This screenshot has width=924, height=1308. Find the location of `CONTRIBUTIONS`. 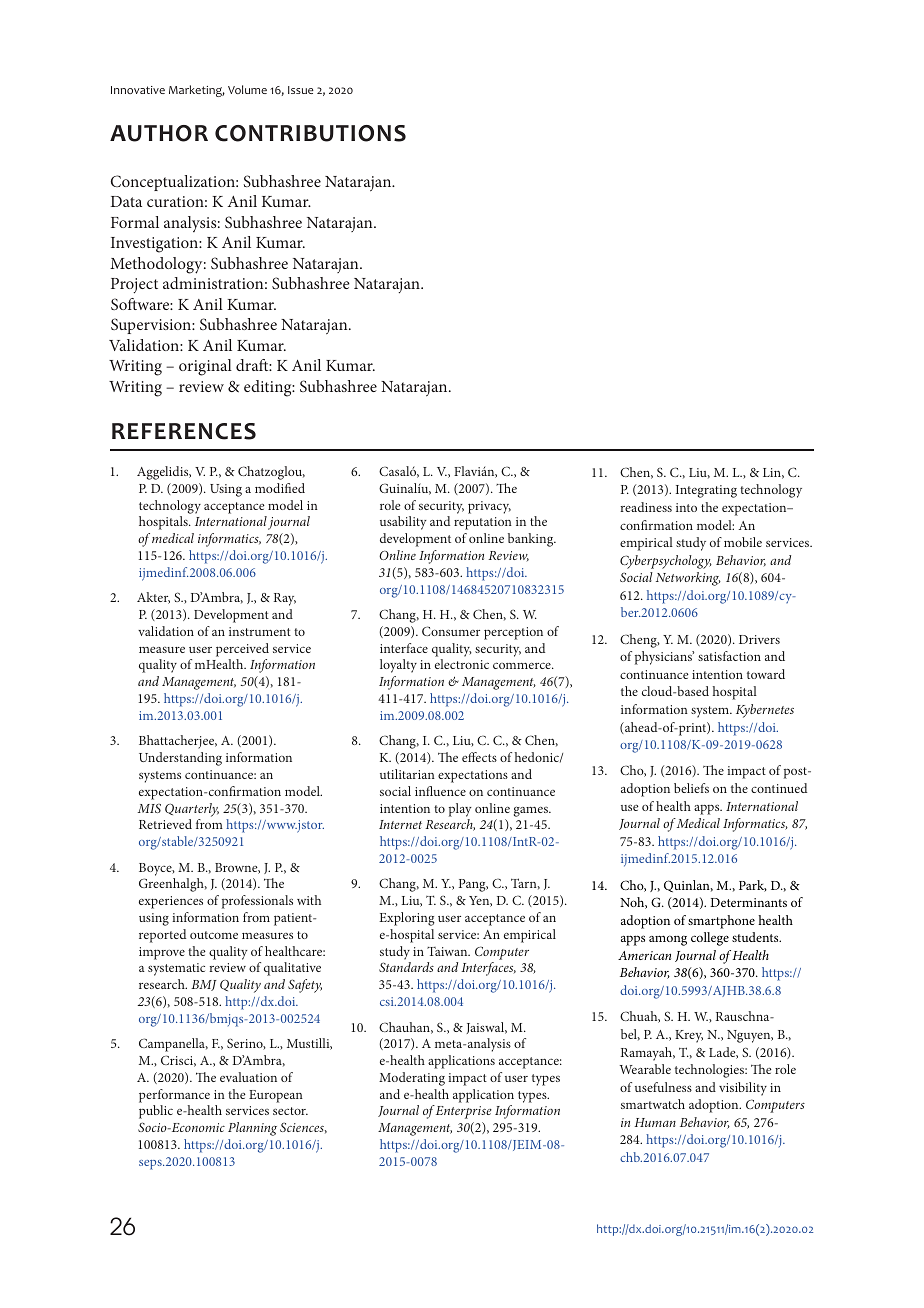

CONTRIBUTIONS is located at coordinates (310, 133).
